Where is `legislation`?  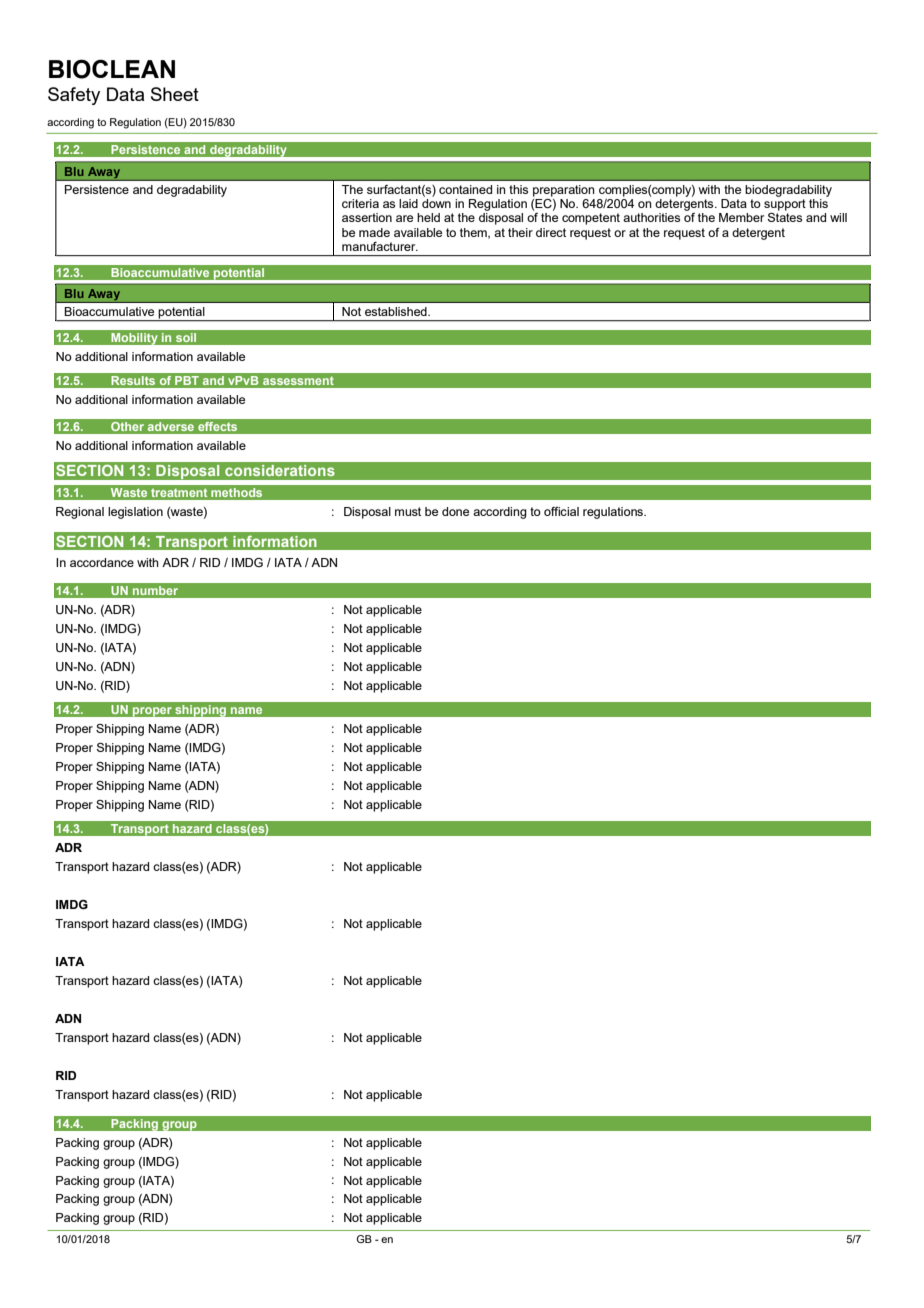 legislation is located at coordinates (135, 513).
